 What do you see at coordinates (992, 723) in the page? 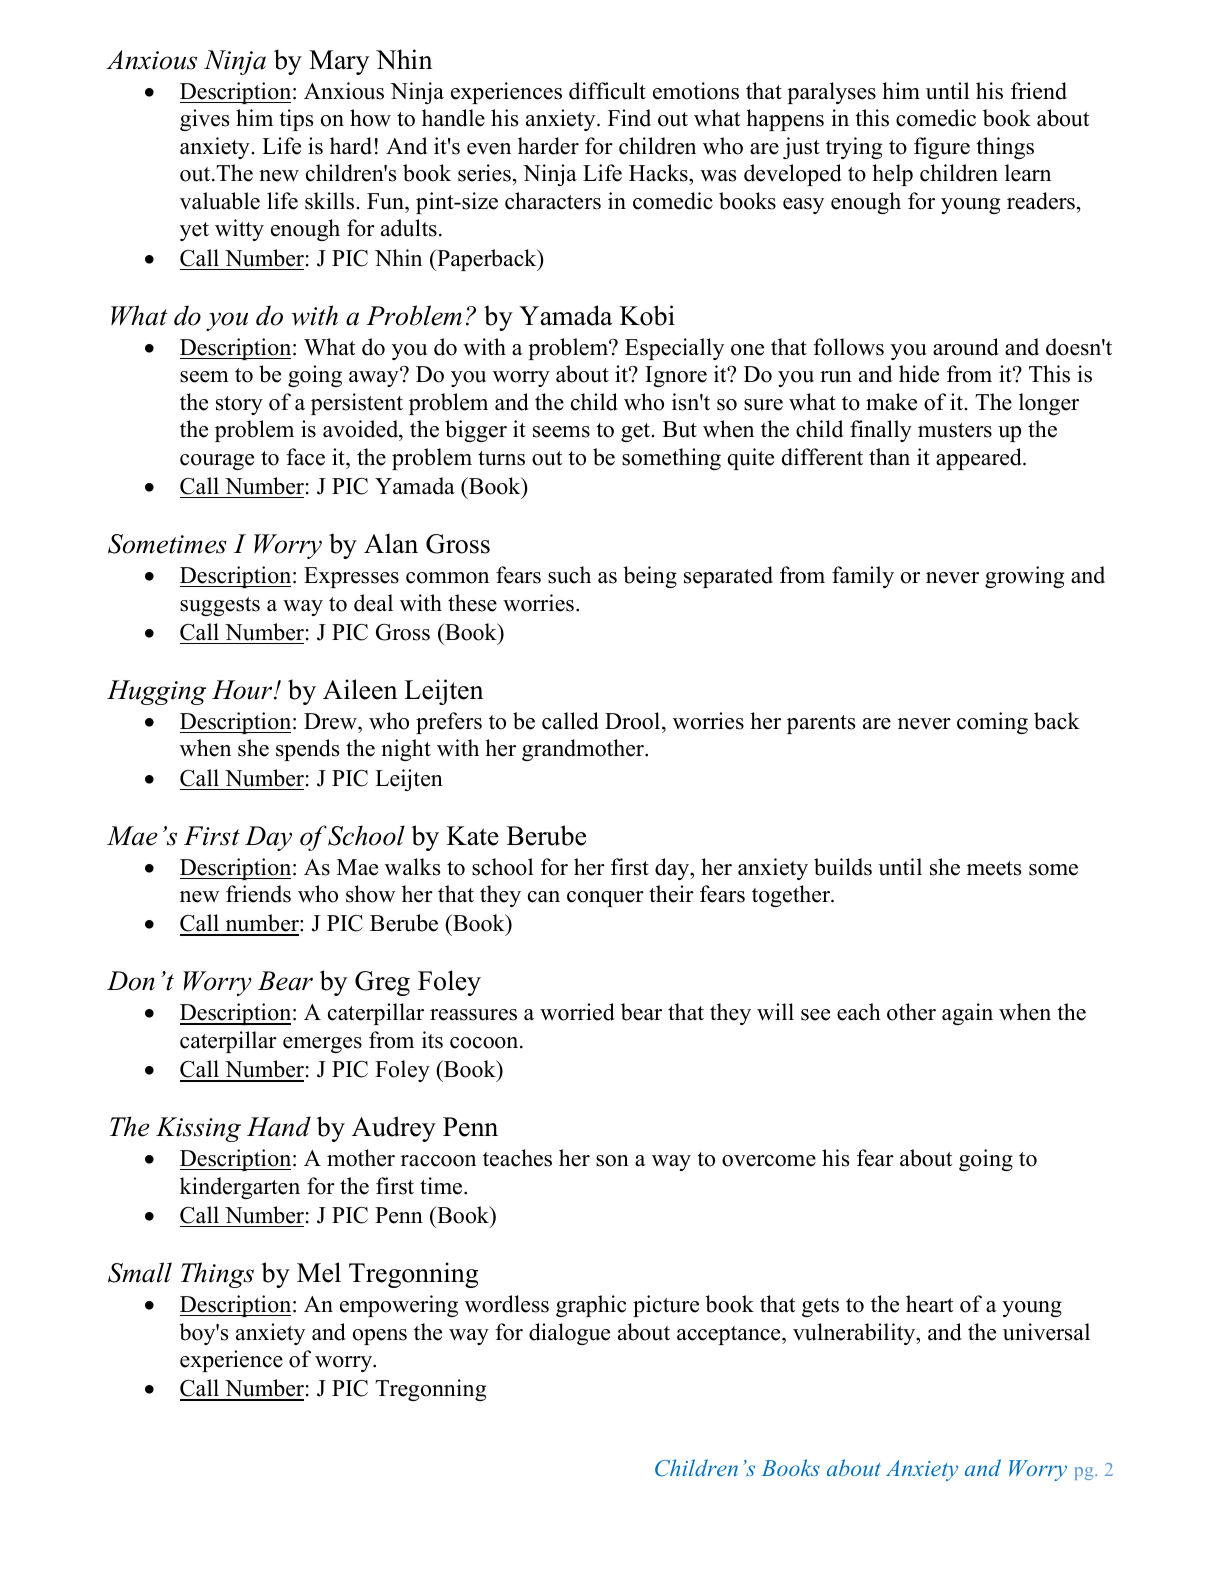
I see `coming` at bounding box center [992, 723].
